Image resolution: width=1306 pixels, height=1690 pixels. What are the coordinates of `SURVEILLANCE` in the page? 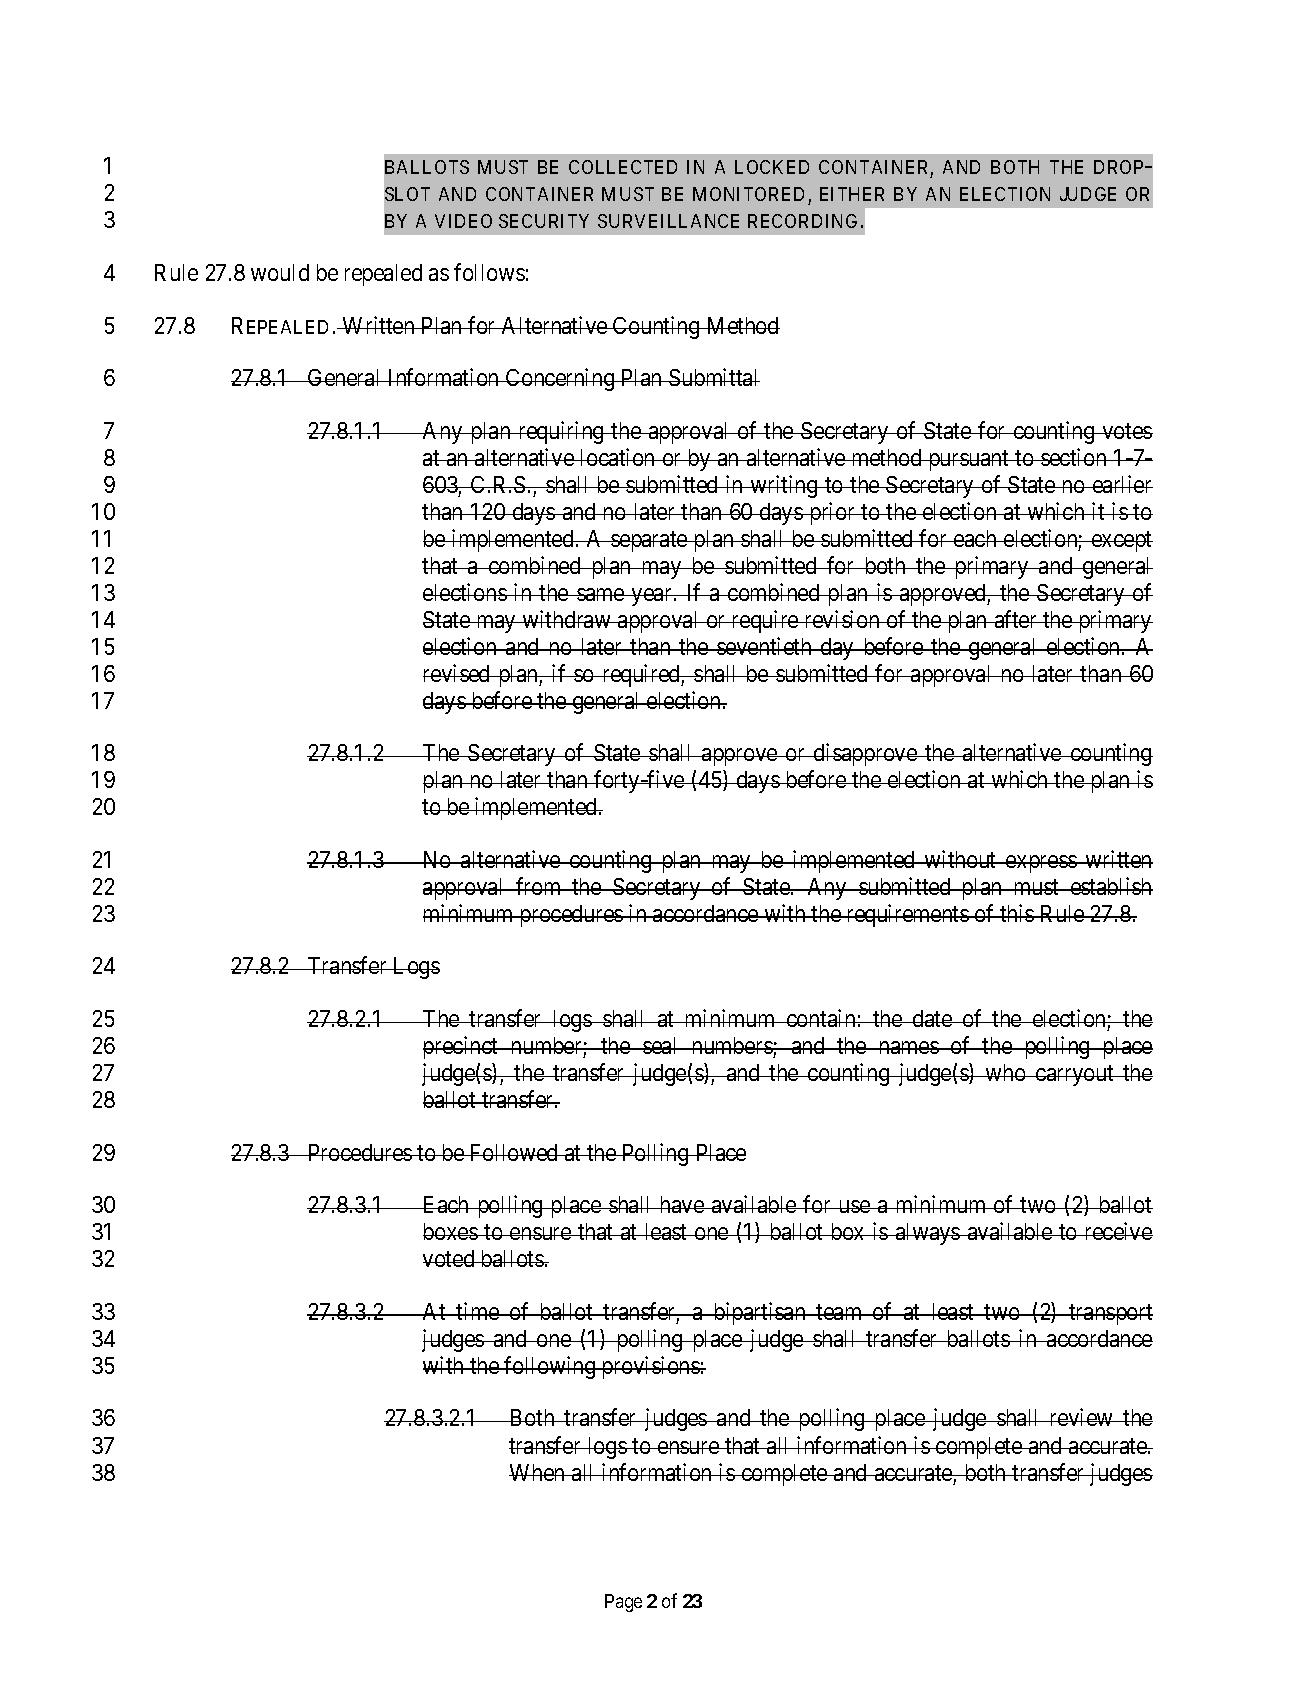 It's located at (668, 221).
